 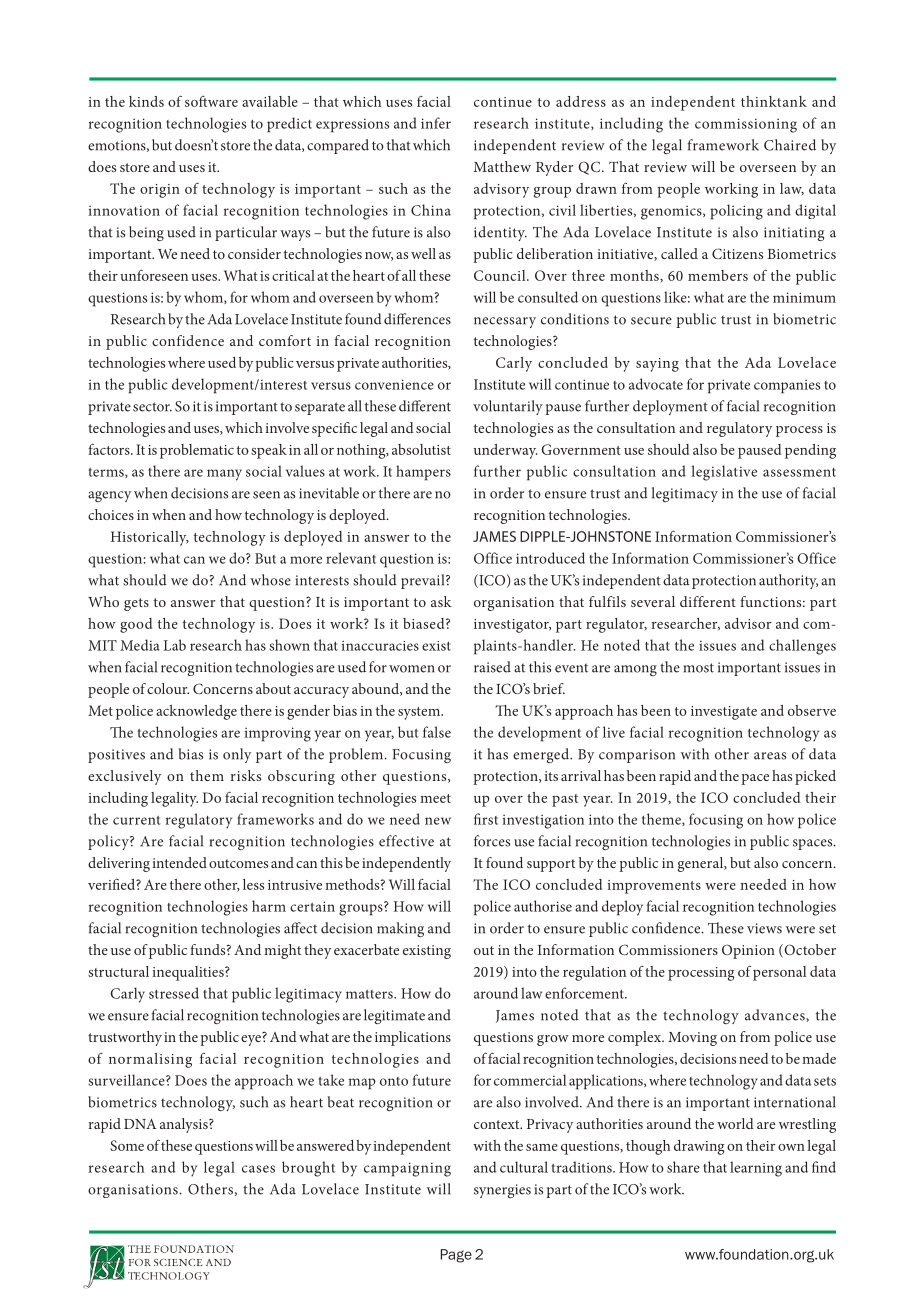 What do you see at coordinates (258, 1169) in the screenshot?
I see `cases` at bounding box center [258, 1169].
